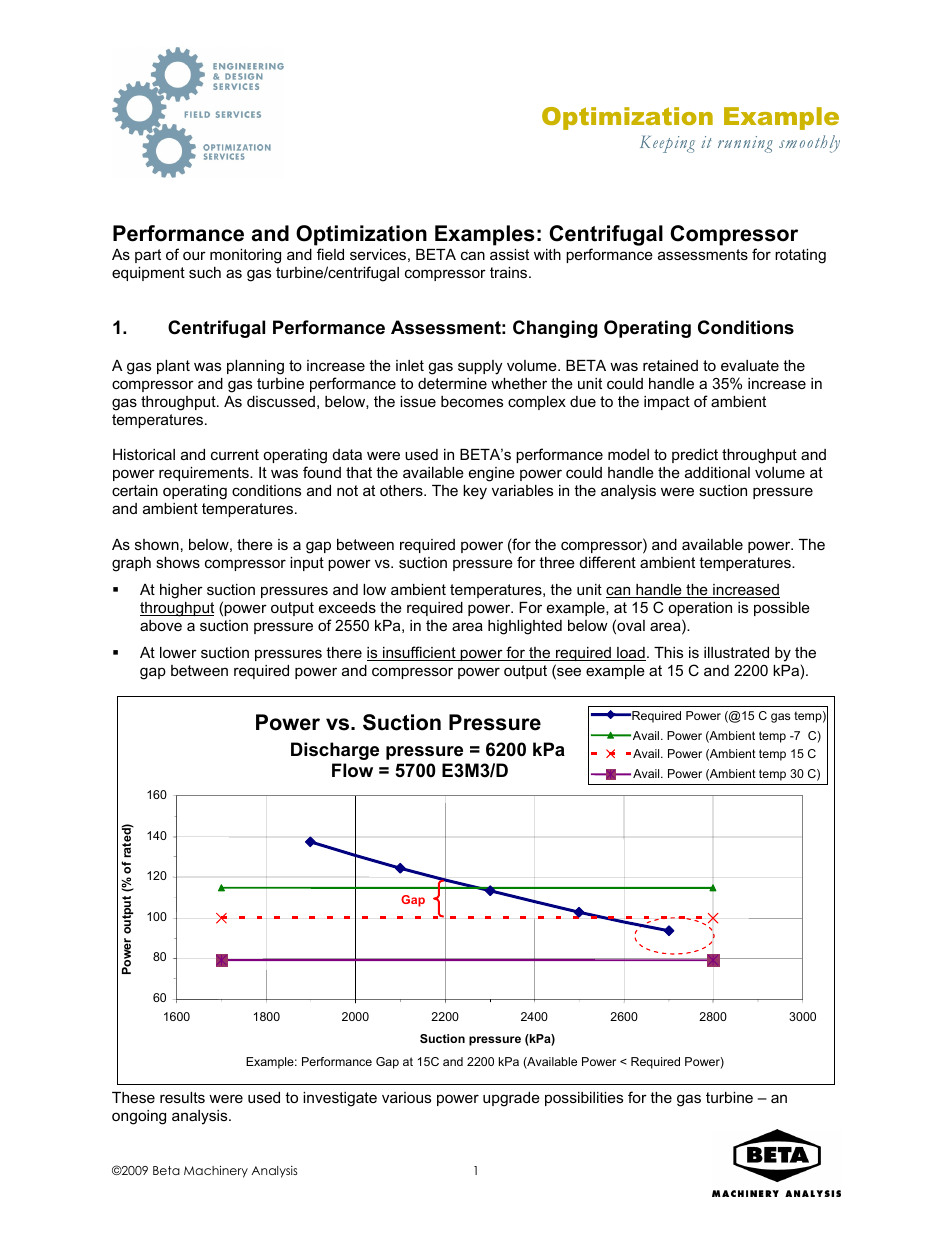 This page has height=1233, width=952. What do you see at coordinates (511, 1099) in the page?
I see `upgrade` at bounding box center [511, 1099].
